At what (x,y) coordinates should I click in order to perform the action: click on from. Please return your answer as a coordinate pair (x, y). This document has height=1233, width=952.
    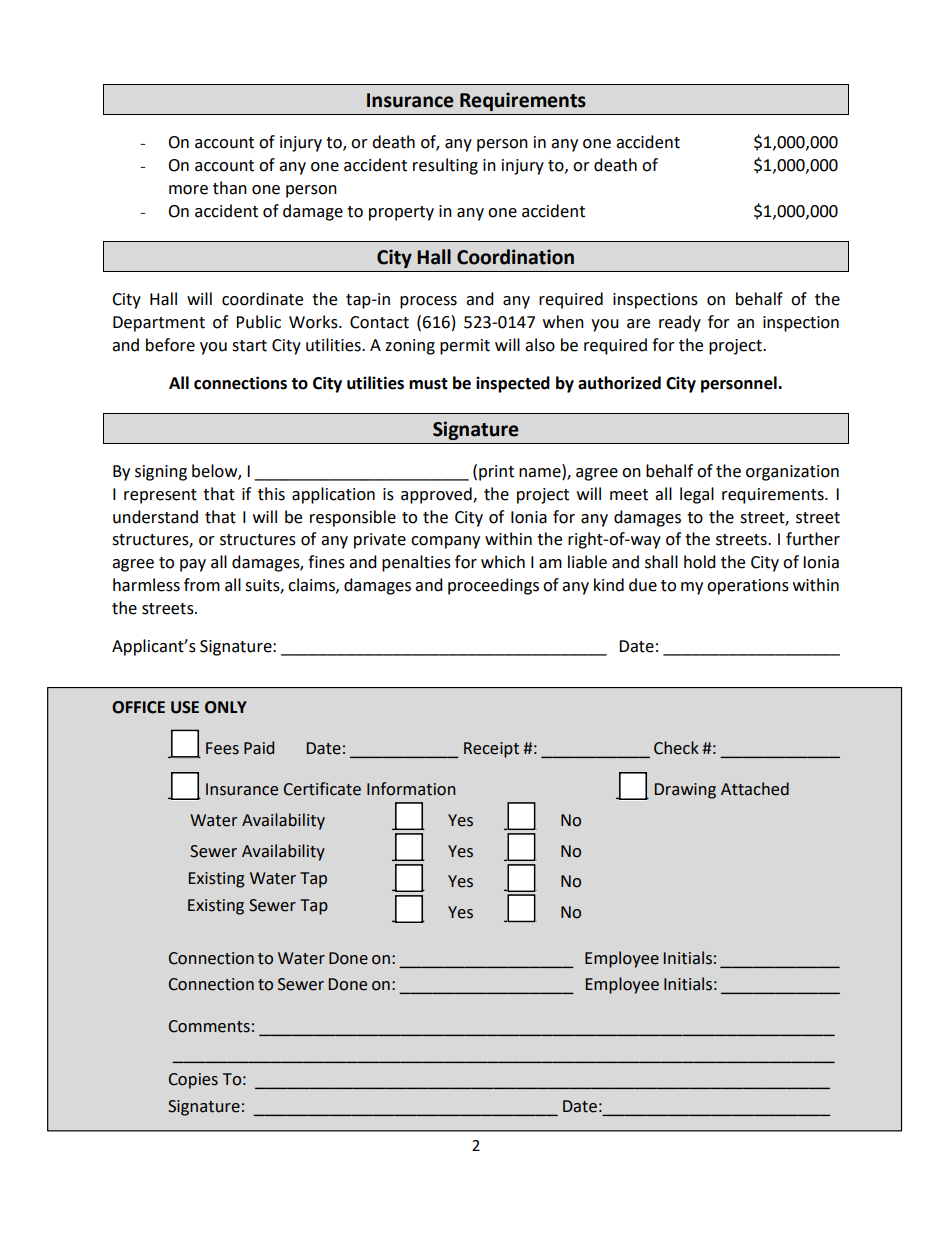
    Looking at the image, I should click on (202, 585).
